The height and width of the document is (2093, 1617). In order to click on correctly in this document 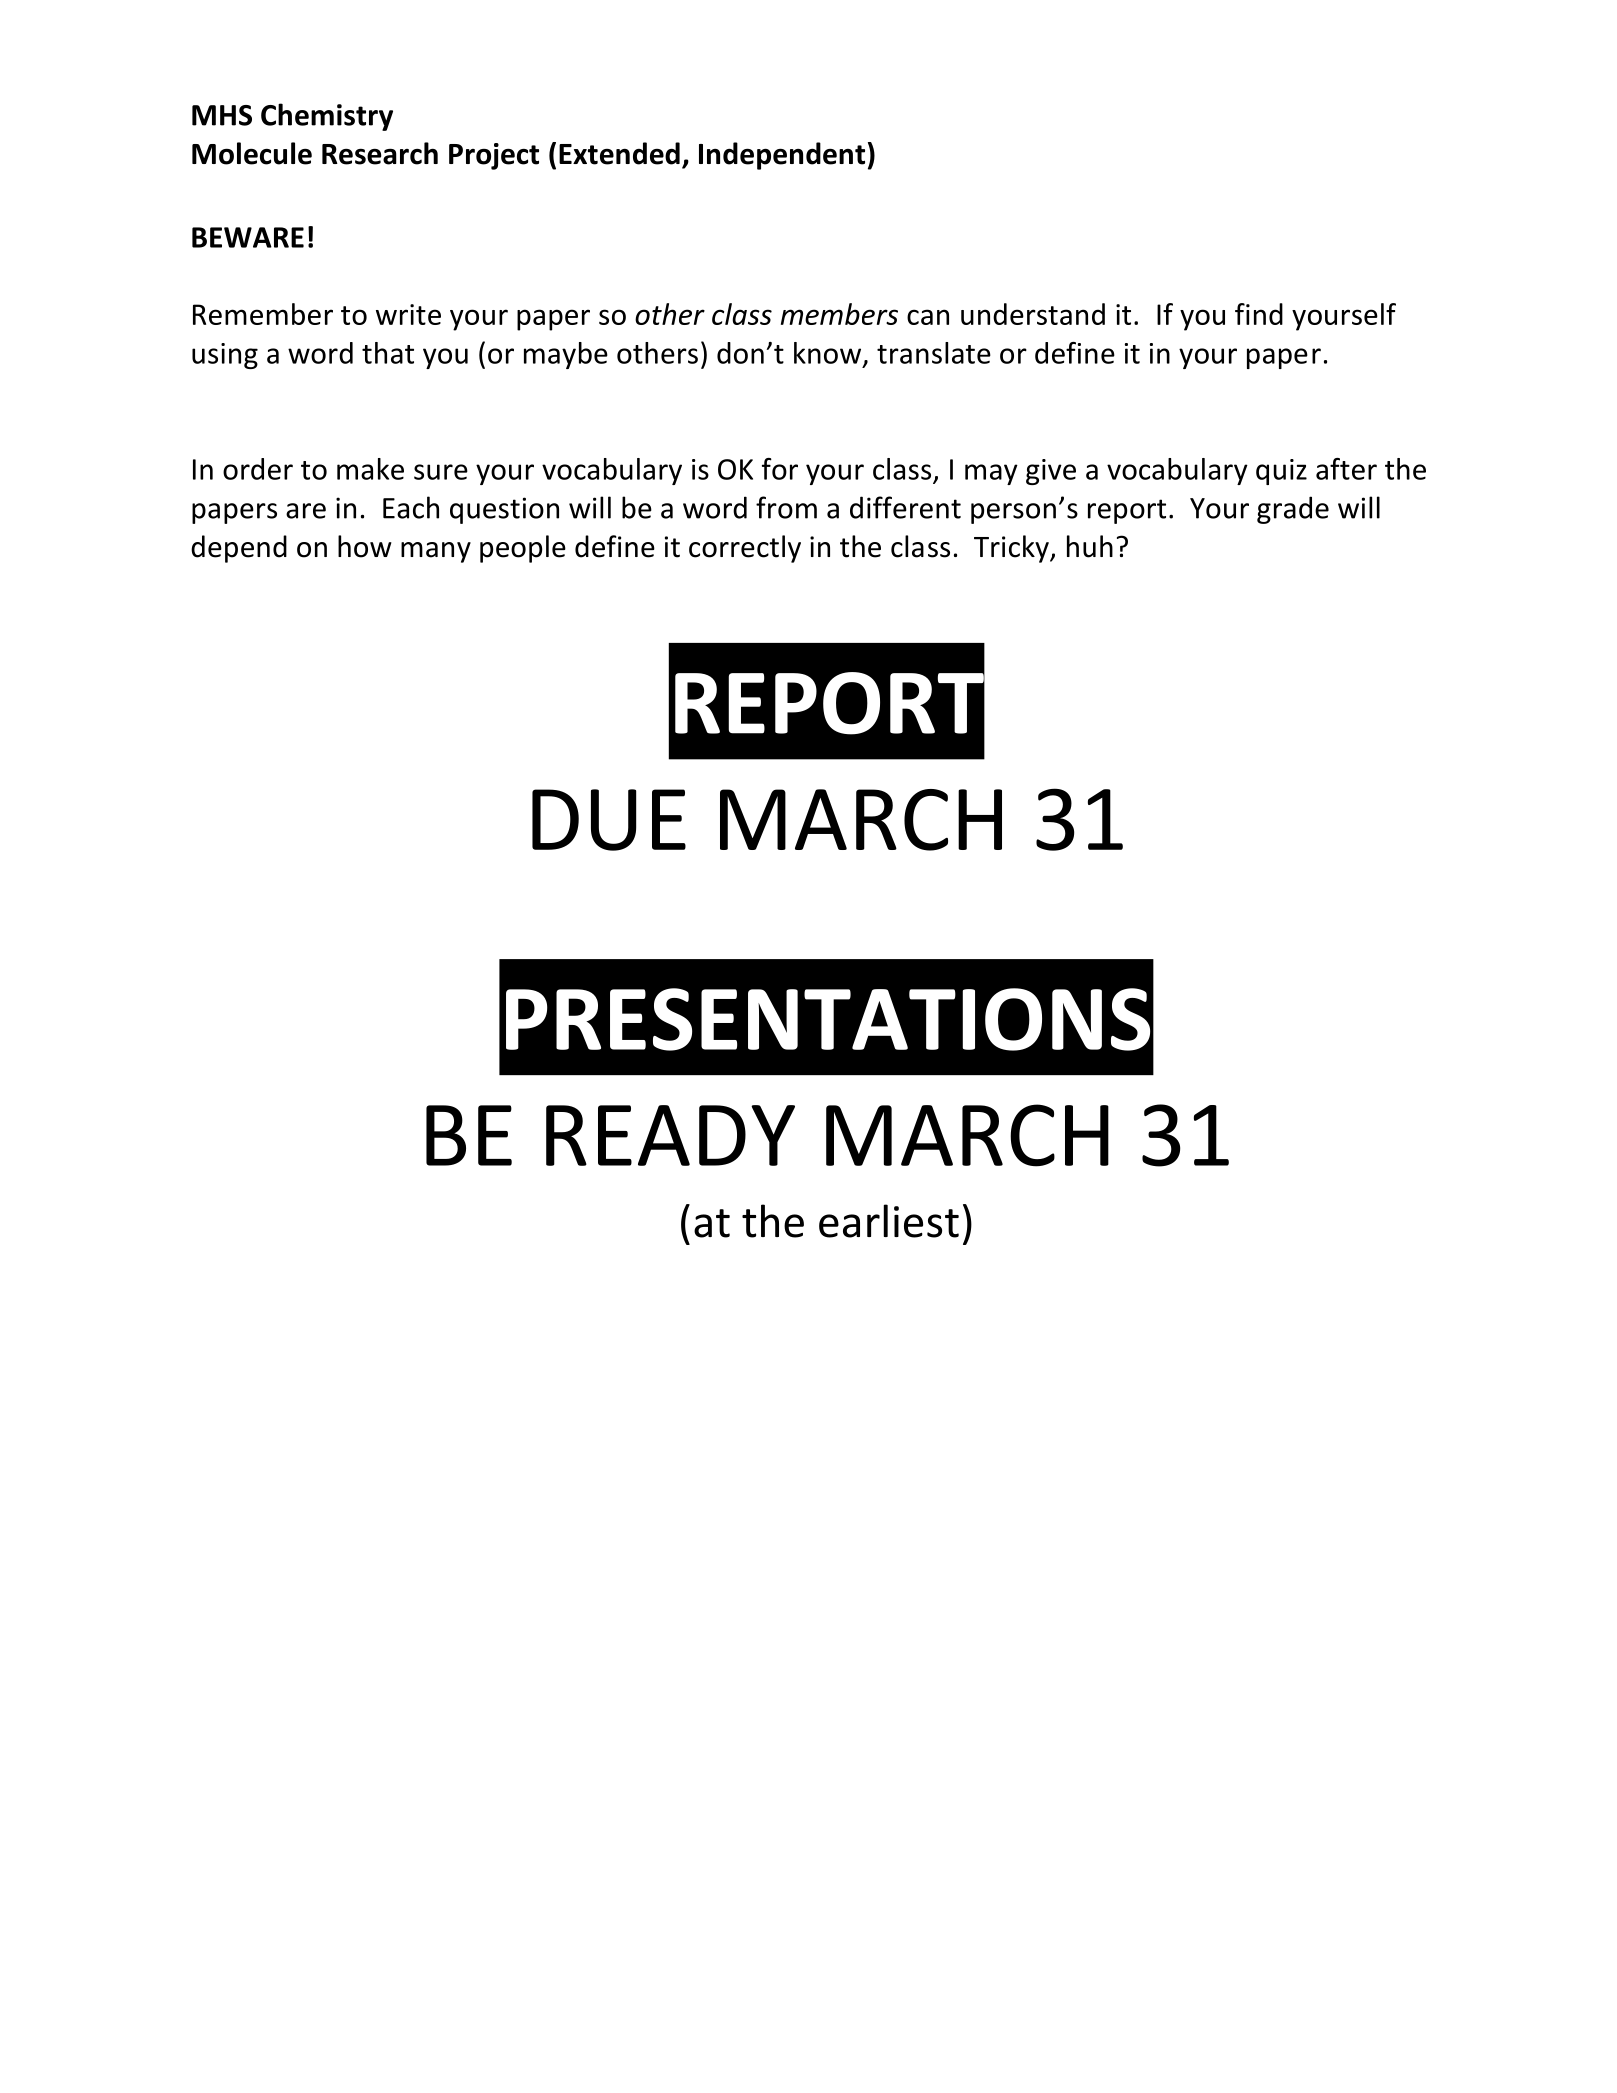, I will do `click(745, 549)`.
